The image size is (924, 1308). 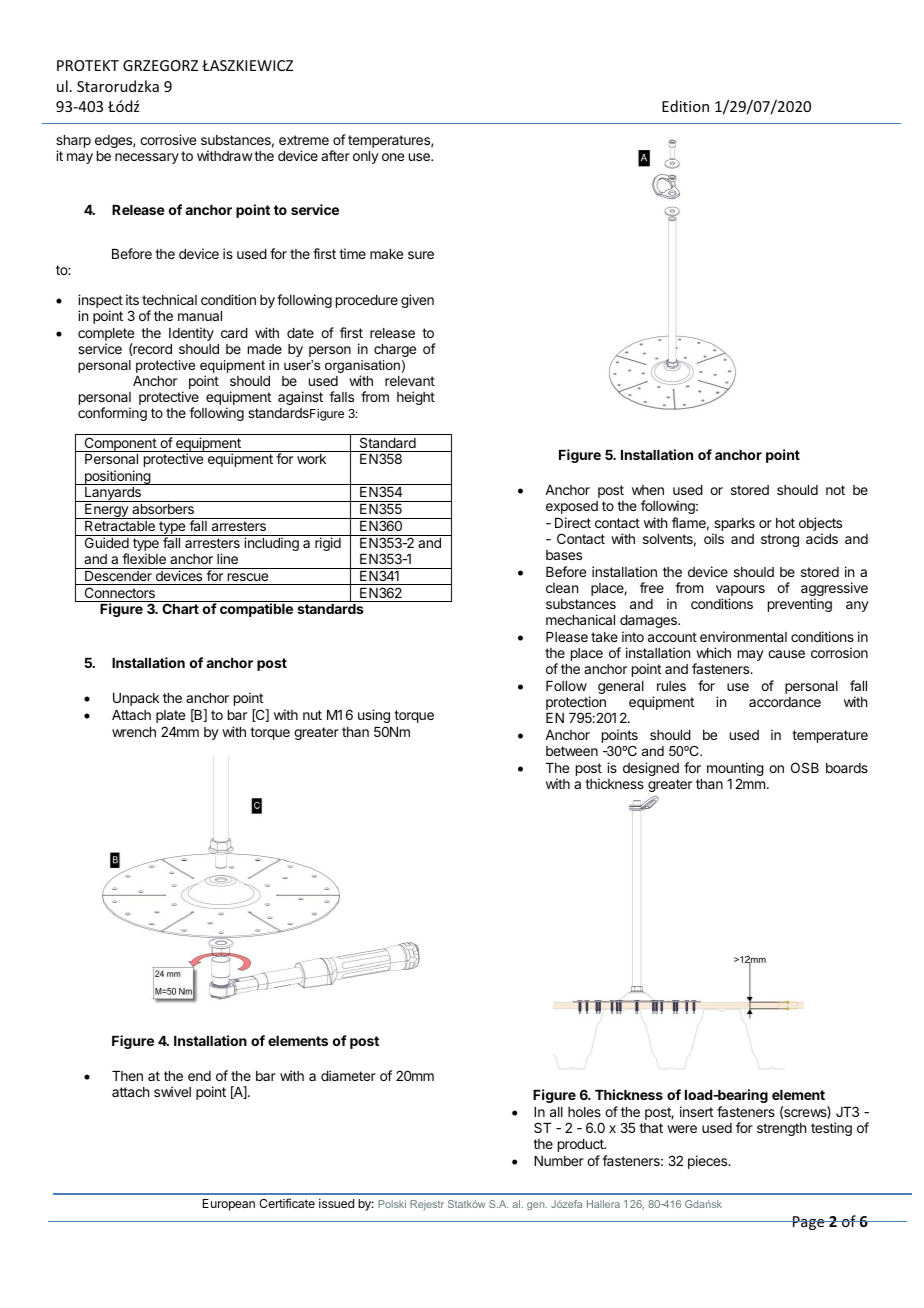 What do you see at coordinates (685, 106) in the document?
I see `Edition` at bounding box center [685, 106].
